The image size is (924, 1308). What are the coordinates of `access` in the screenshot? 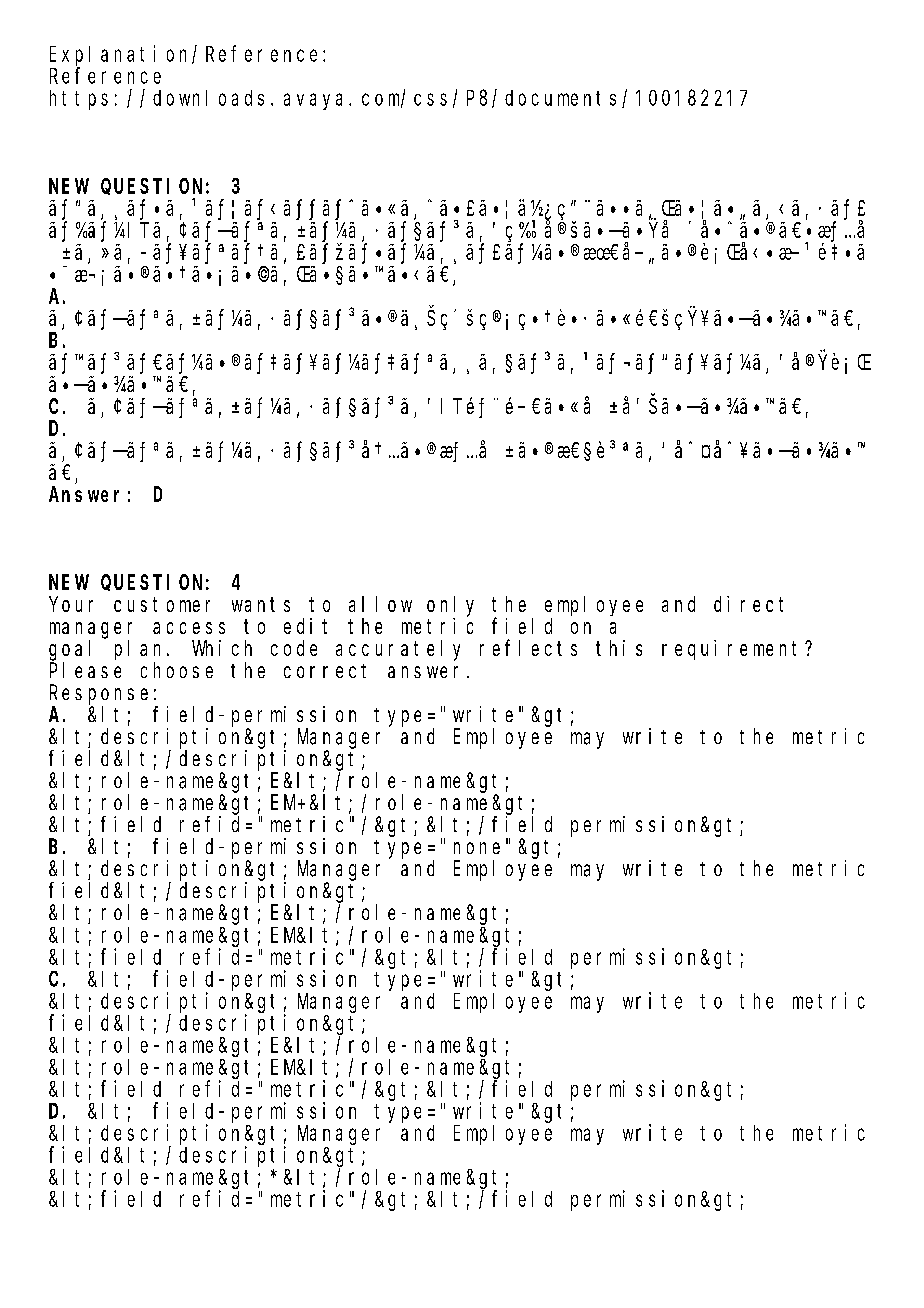 It's located at (189, 628).
